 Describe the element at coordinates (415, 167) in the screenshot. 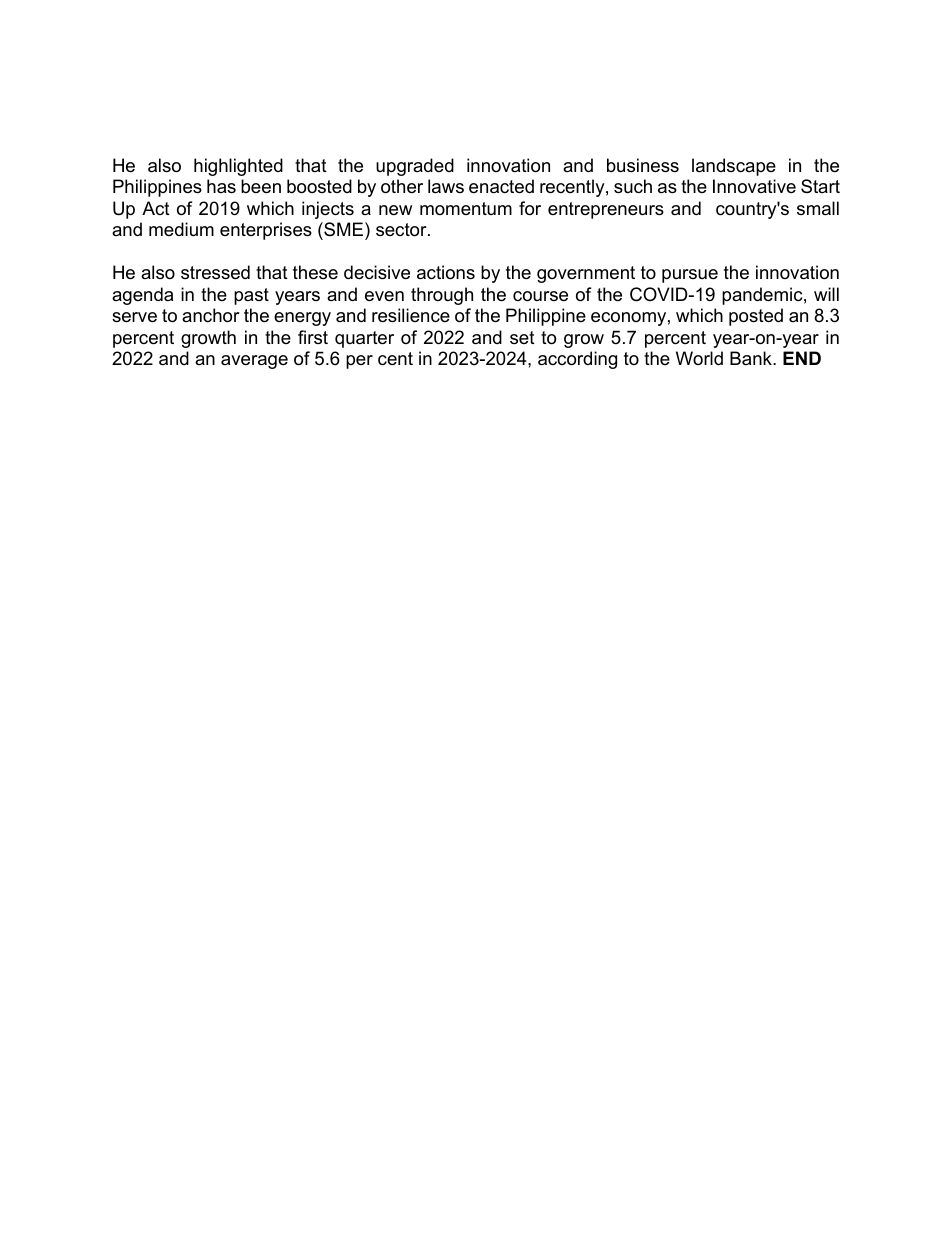

I see `upgraded` at that location.
